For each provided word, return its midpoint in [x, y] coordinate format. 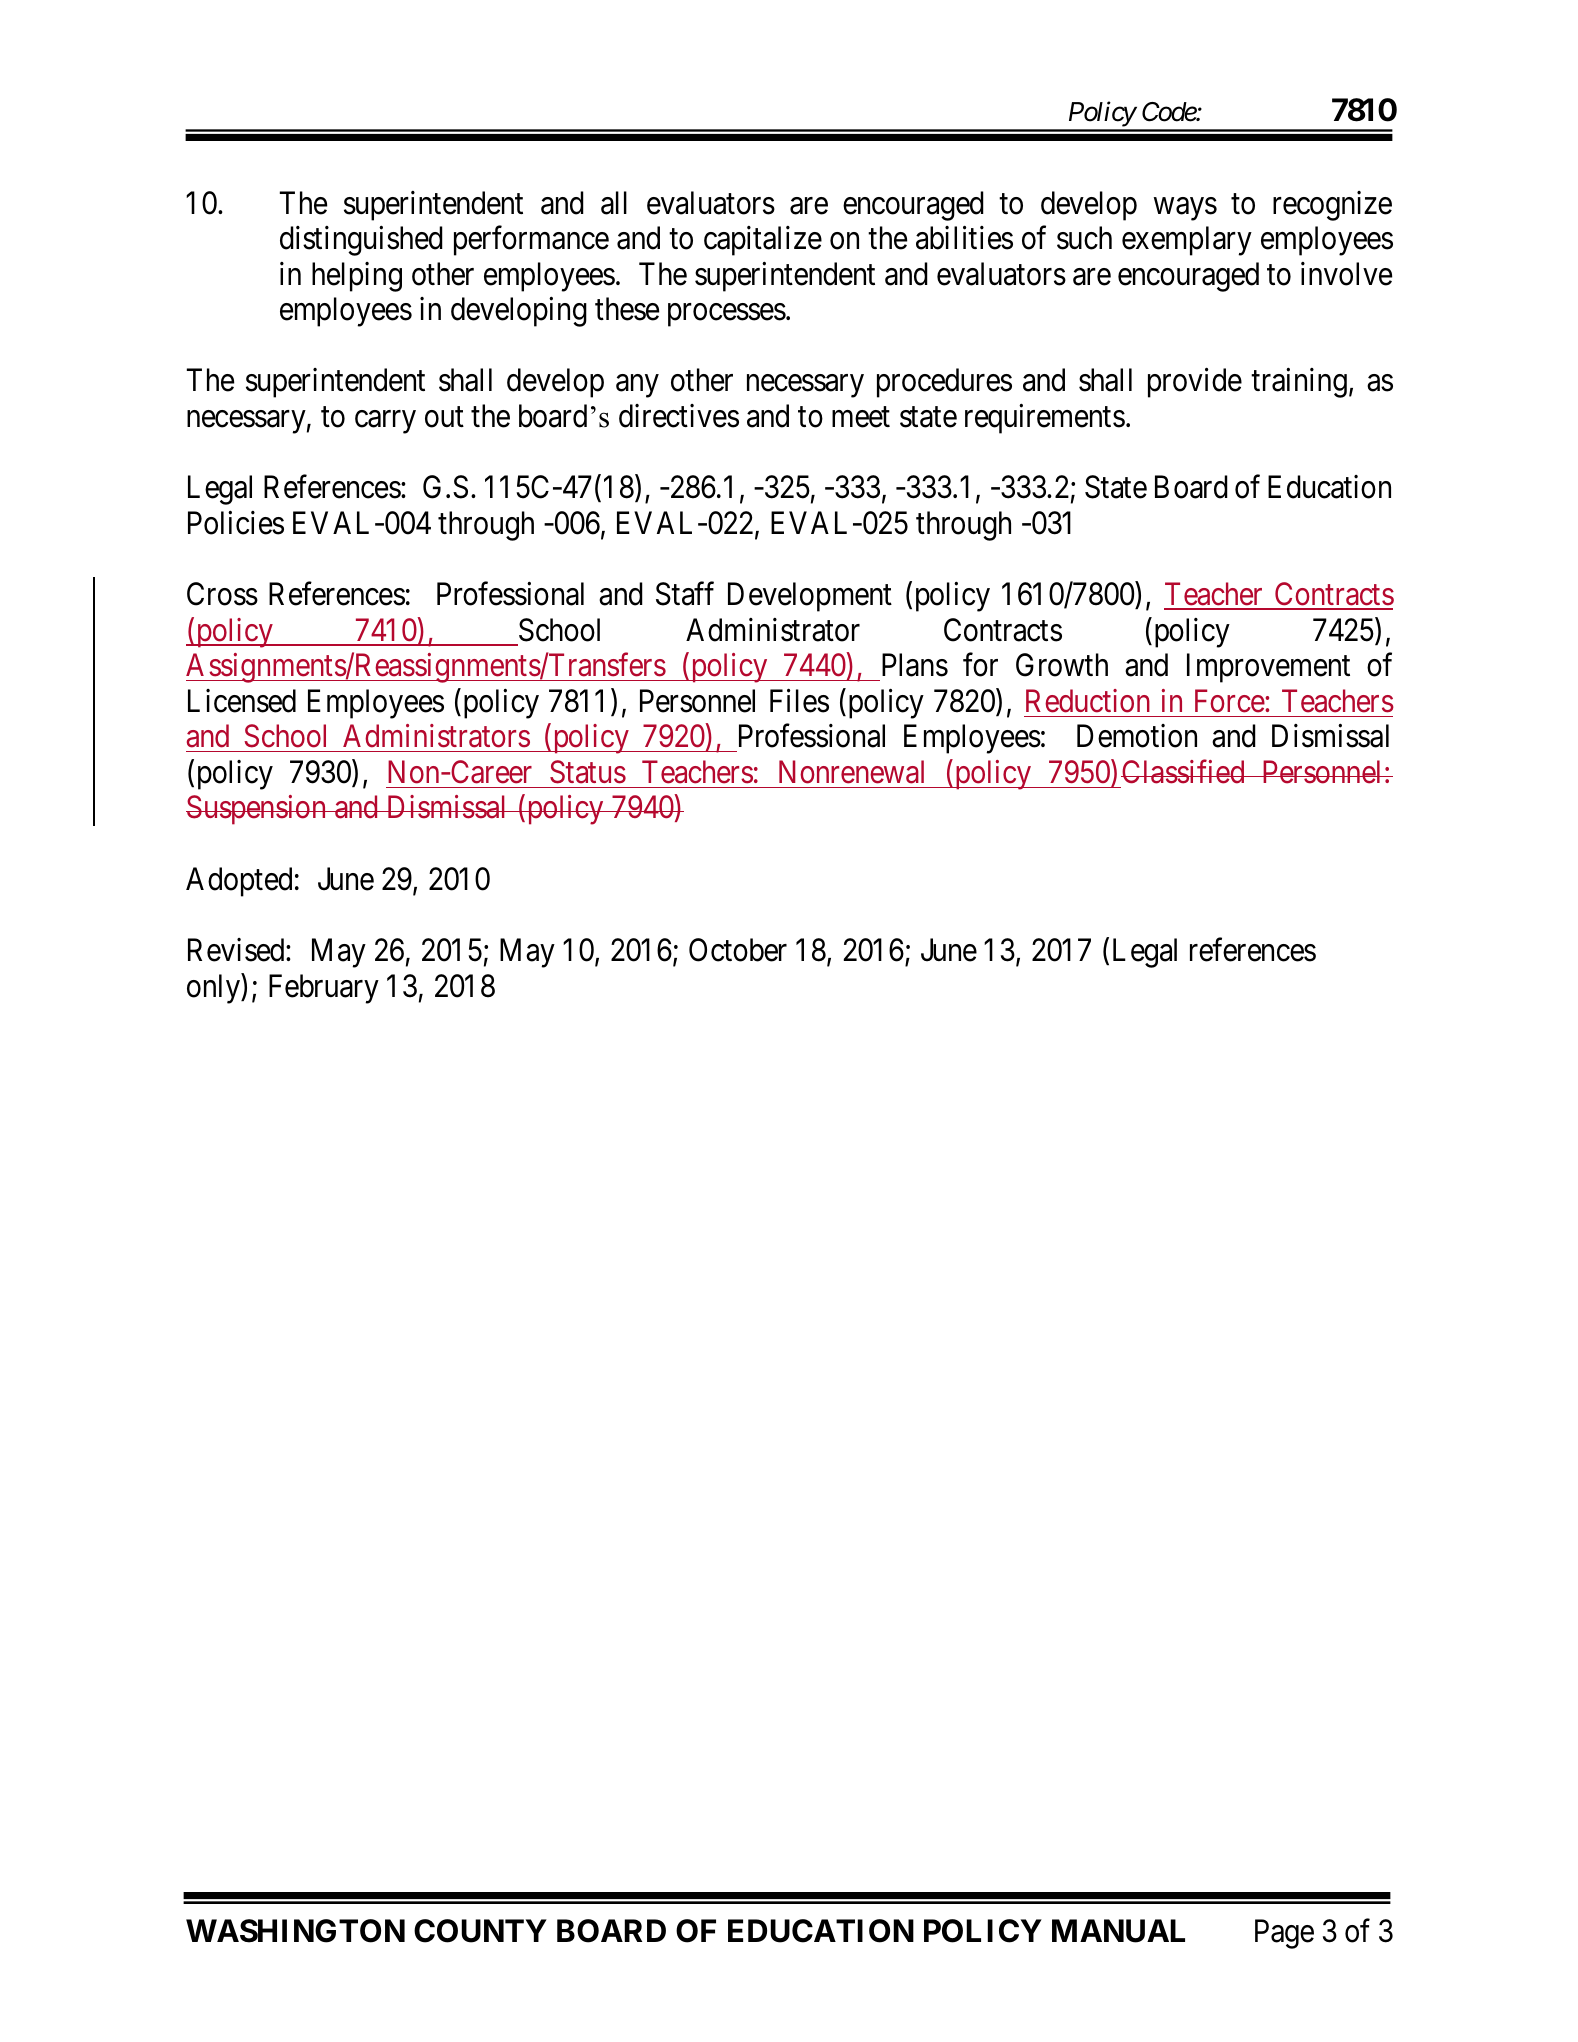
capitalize [763, 241]
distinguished [361, 241]
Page [1284, 1934]
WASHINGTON [295, 1931]
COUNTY [480, 1931]
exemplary [1187, 241]
